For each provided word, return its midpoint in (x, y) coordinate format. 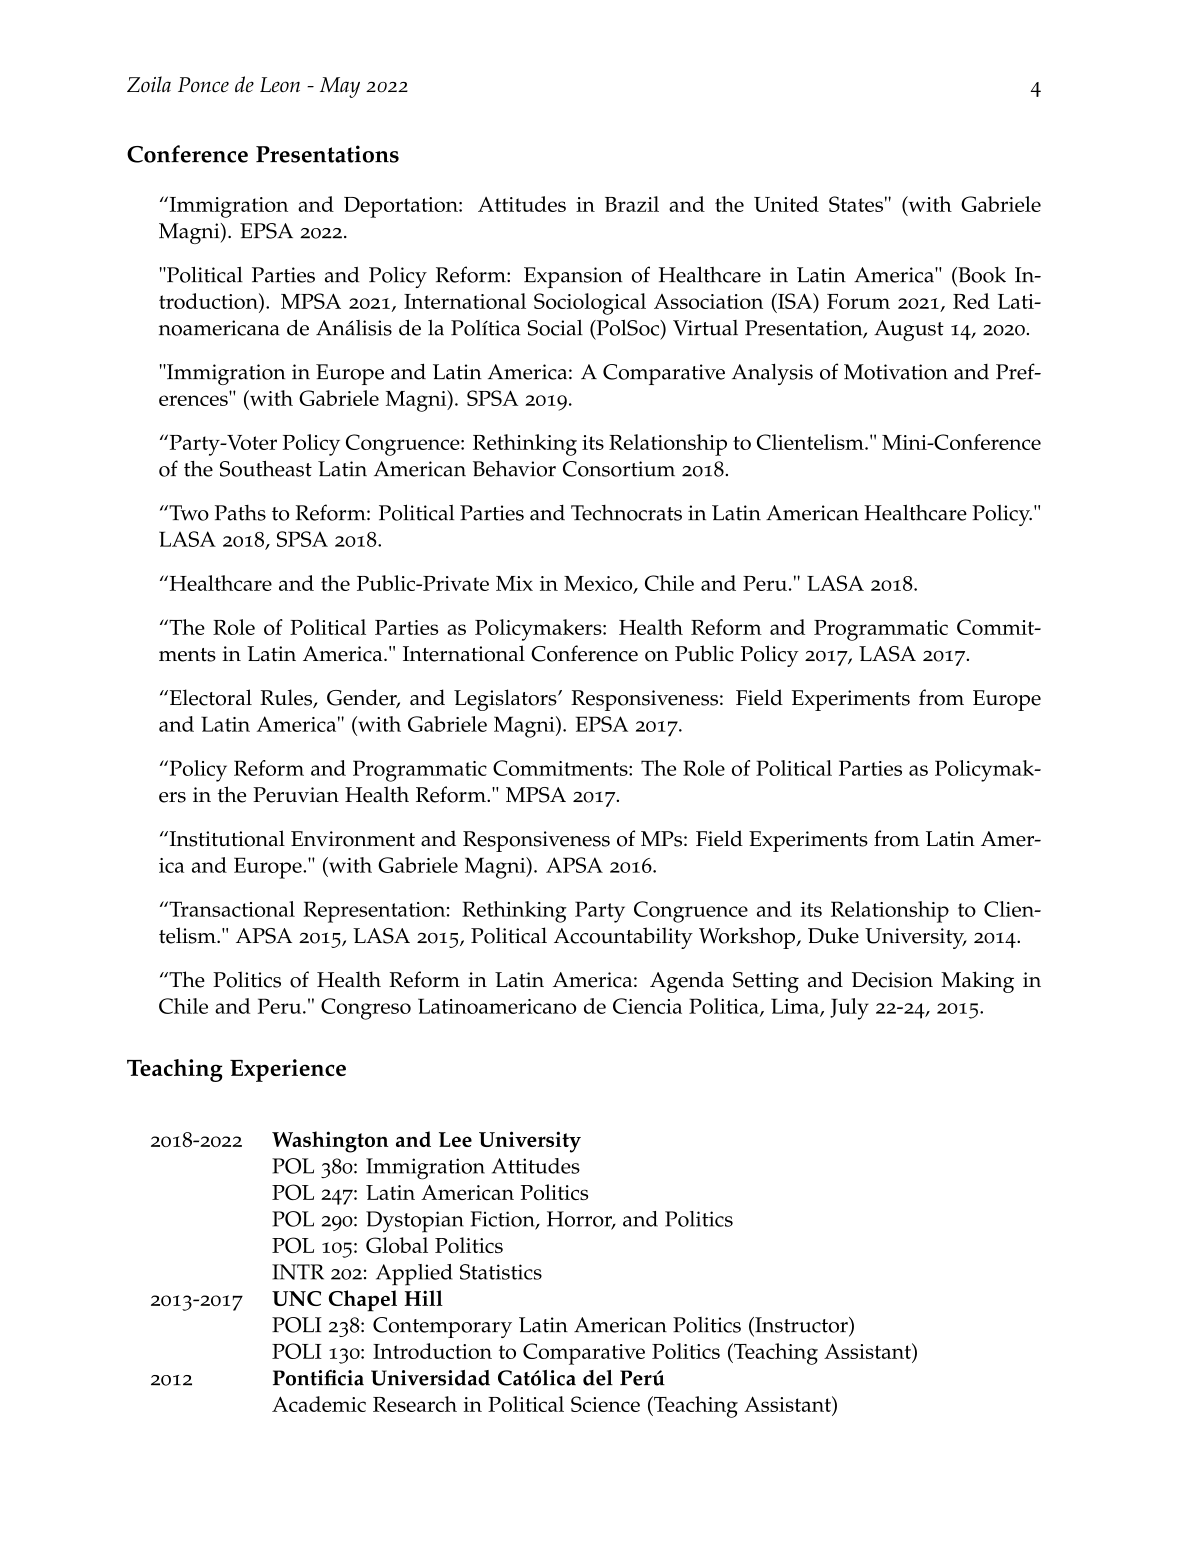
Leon (280, 85)
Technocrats (626, 513)
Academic (319, 1404)
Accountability (623, 938)
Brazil (632, 204)
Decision (892, 980)
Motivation (896, 372)
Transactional (231, 909)
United (786, 204)
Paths (240, 513)
